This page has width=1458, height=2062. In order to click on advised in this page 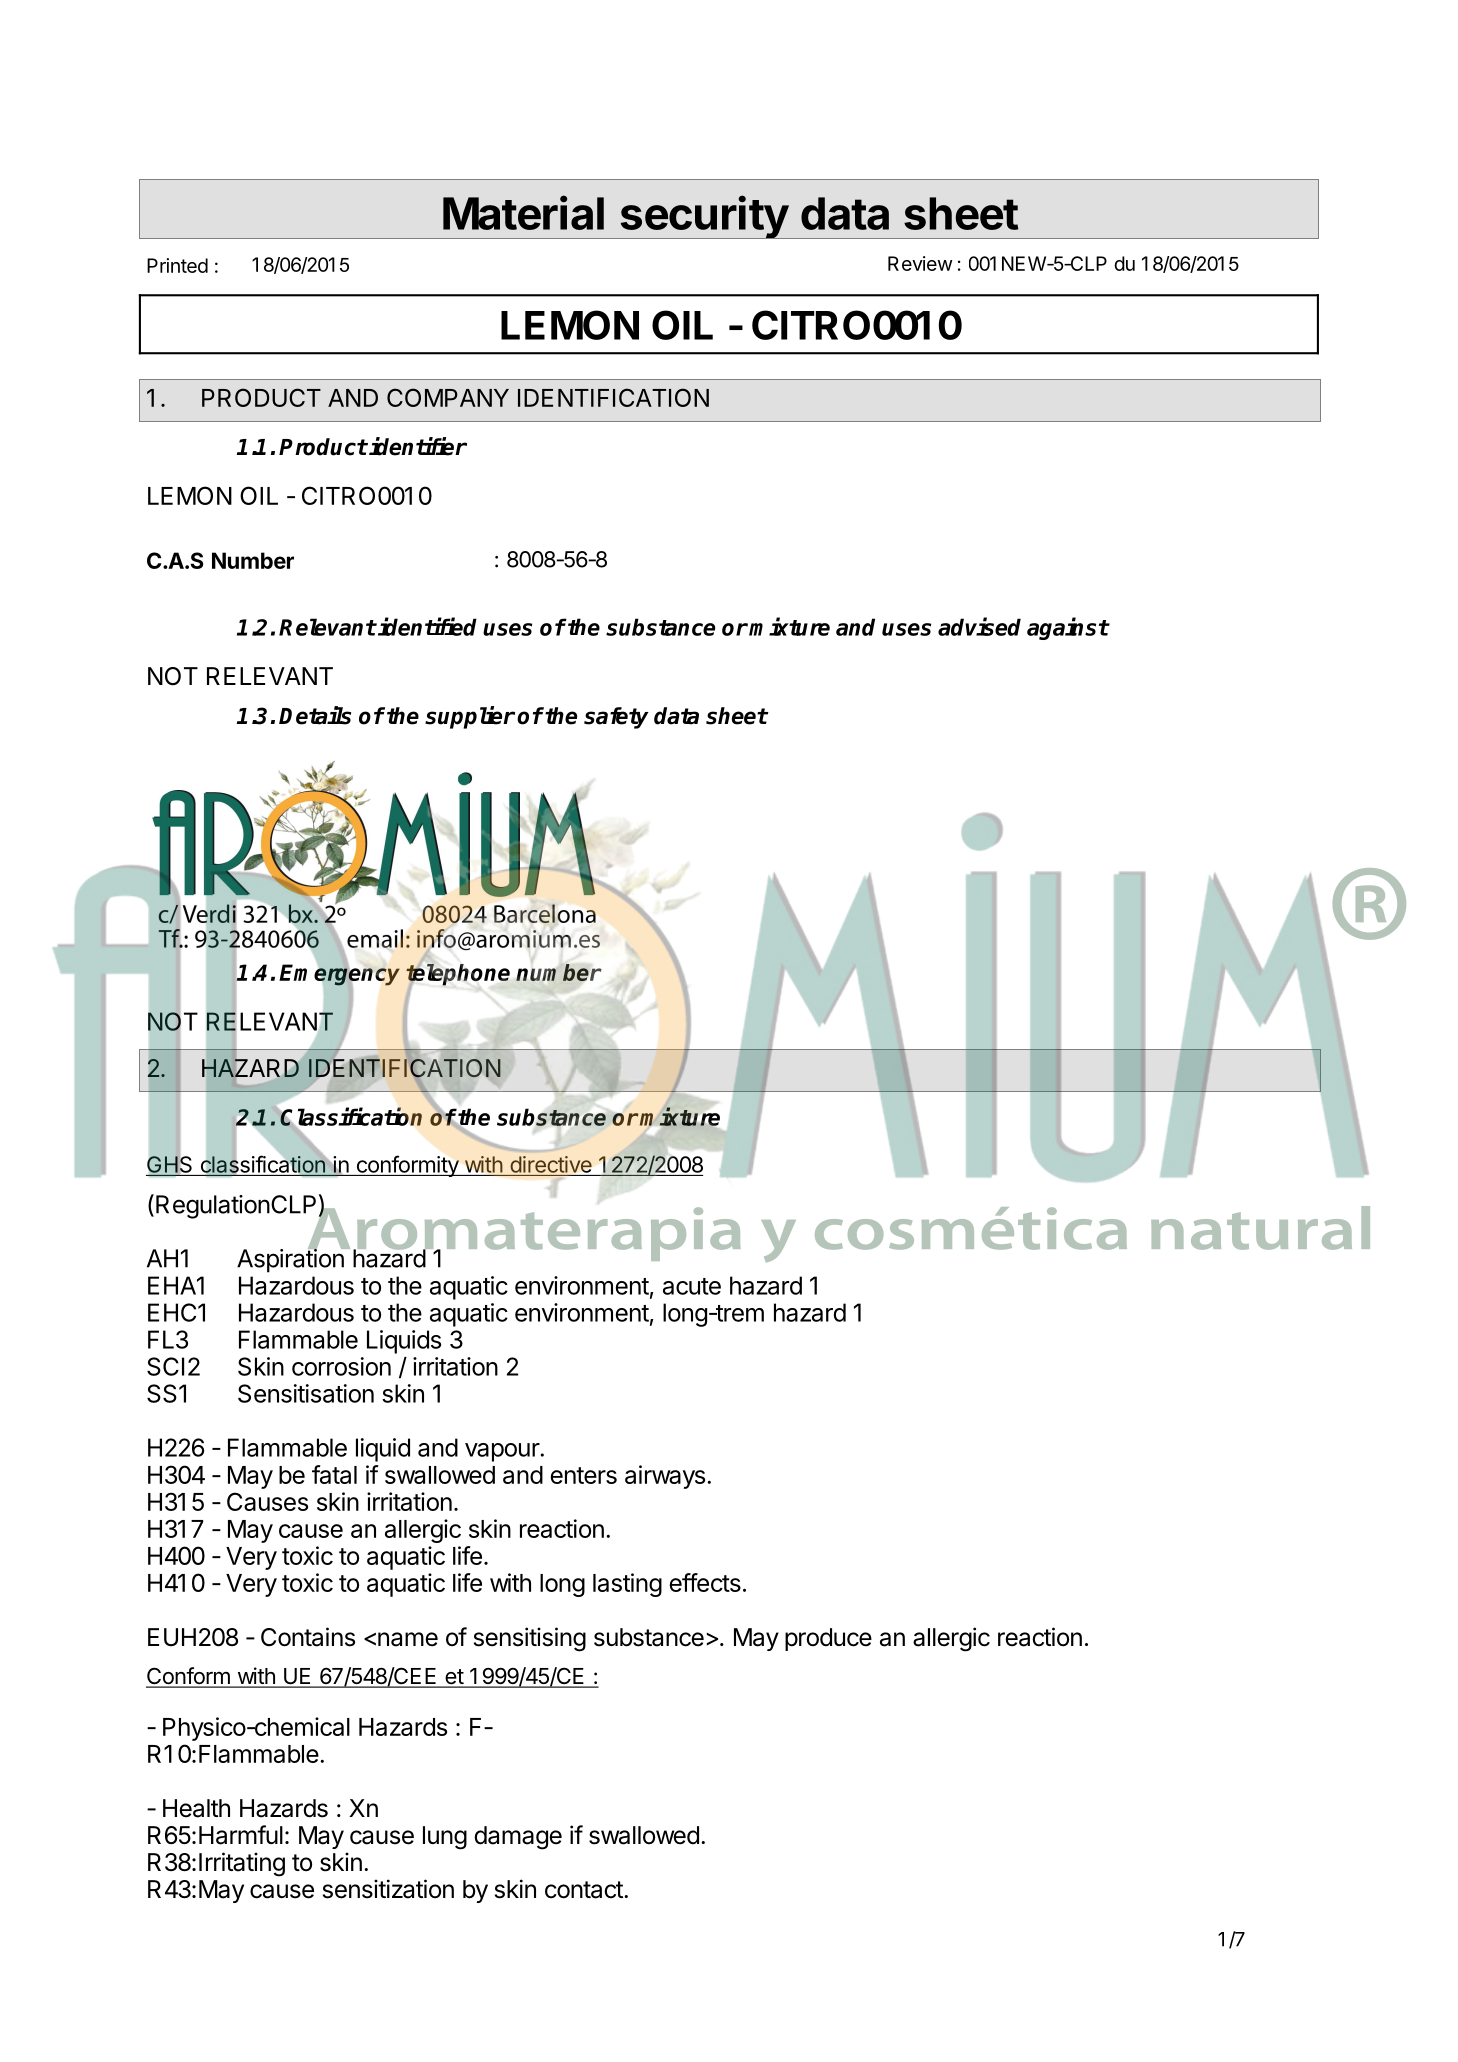, I will do `click(979, 626)`.
